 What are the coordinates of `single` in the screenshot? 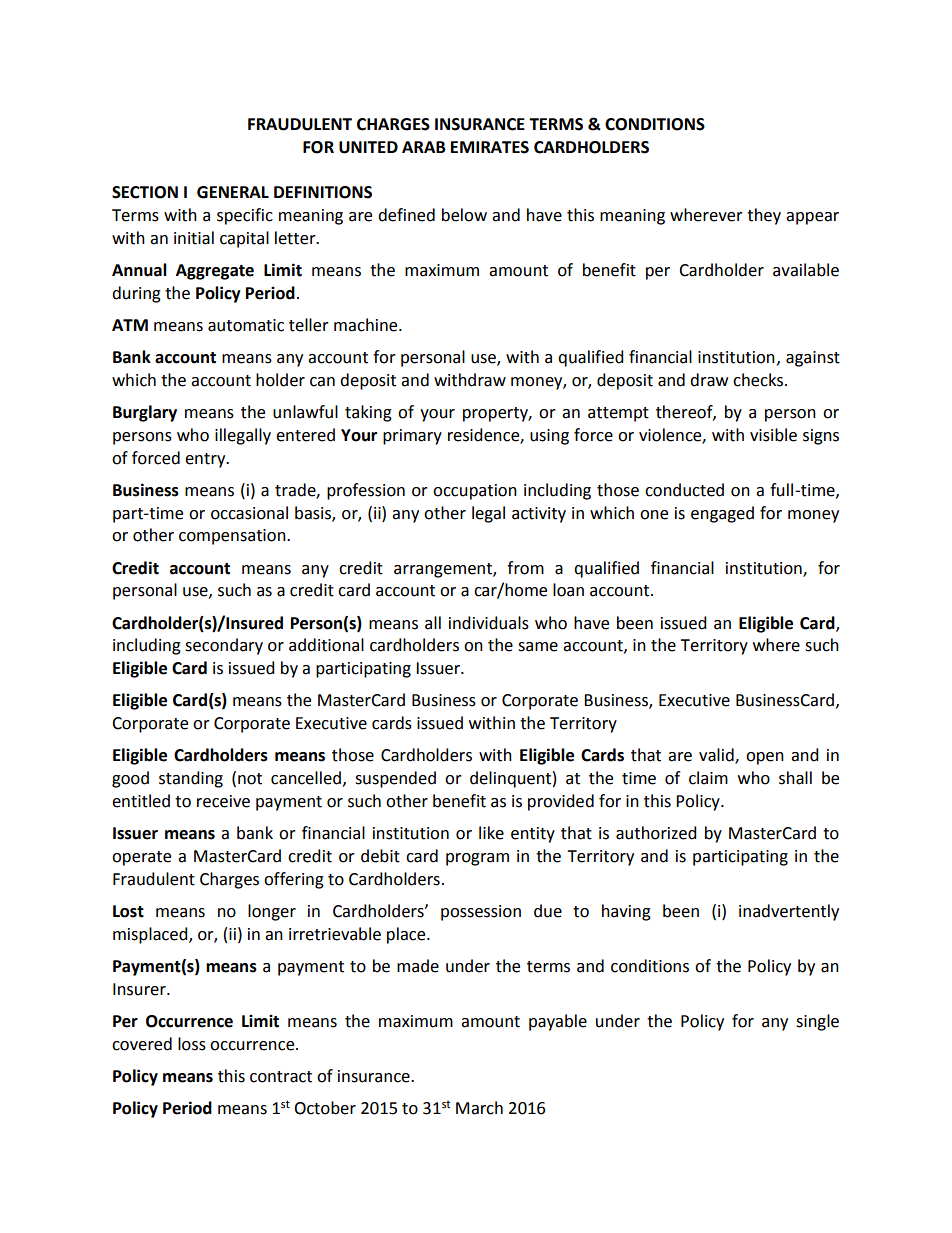 It's located at (817, 1022).
